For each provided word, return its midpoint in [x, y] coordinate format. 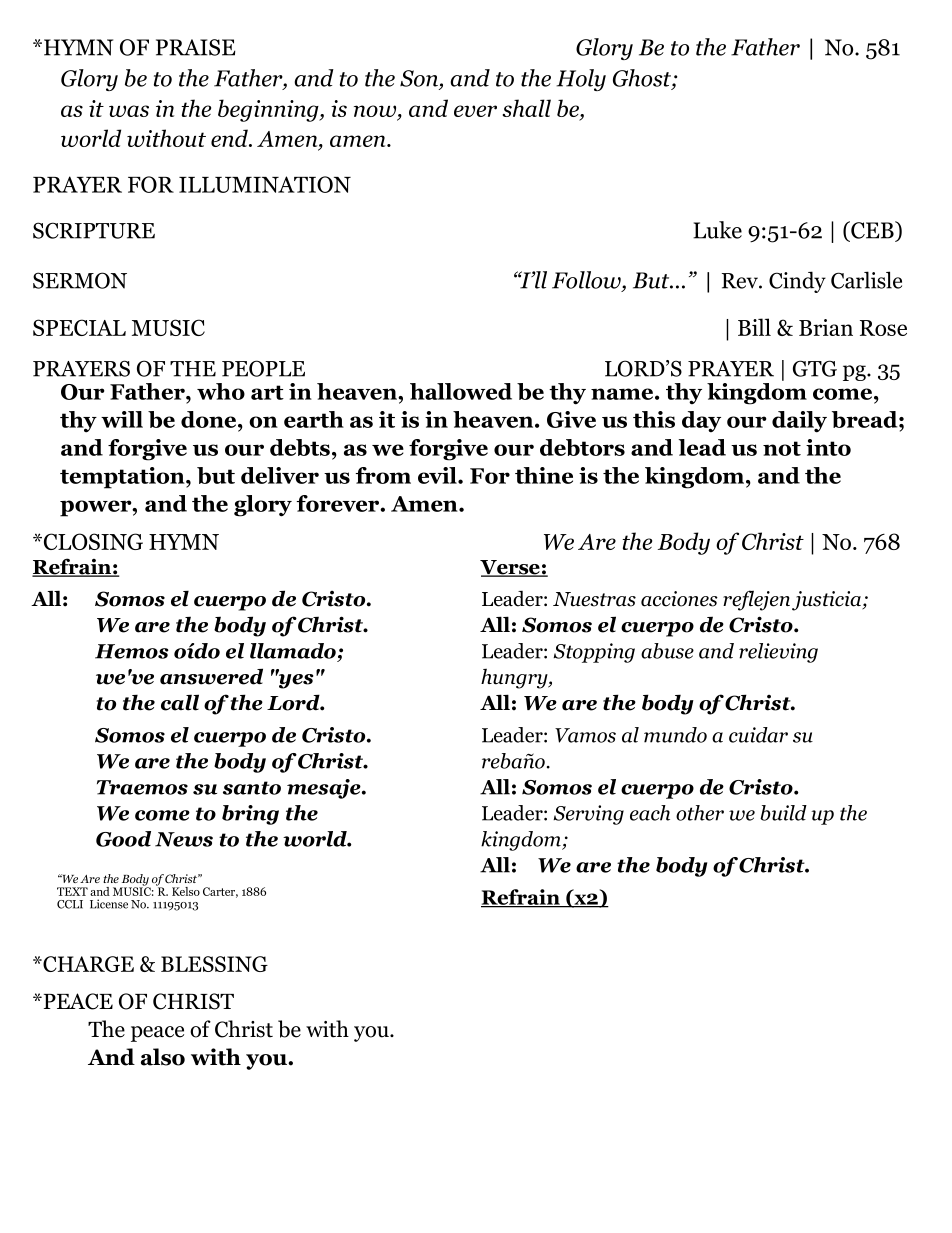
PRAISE [195, 47]
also [163, 1057]
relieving [778, 653]
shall [527, 108]
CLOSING [93, 541]
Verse [511, 568]
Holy [581, 80]
